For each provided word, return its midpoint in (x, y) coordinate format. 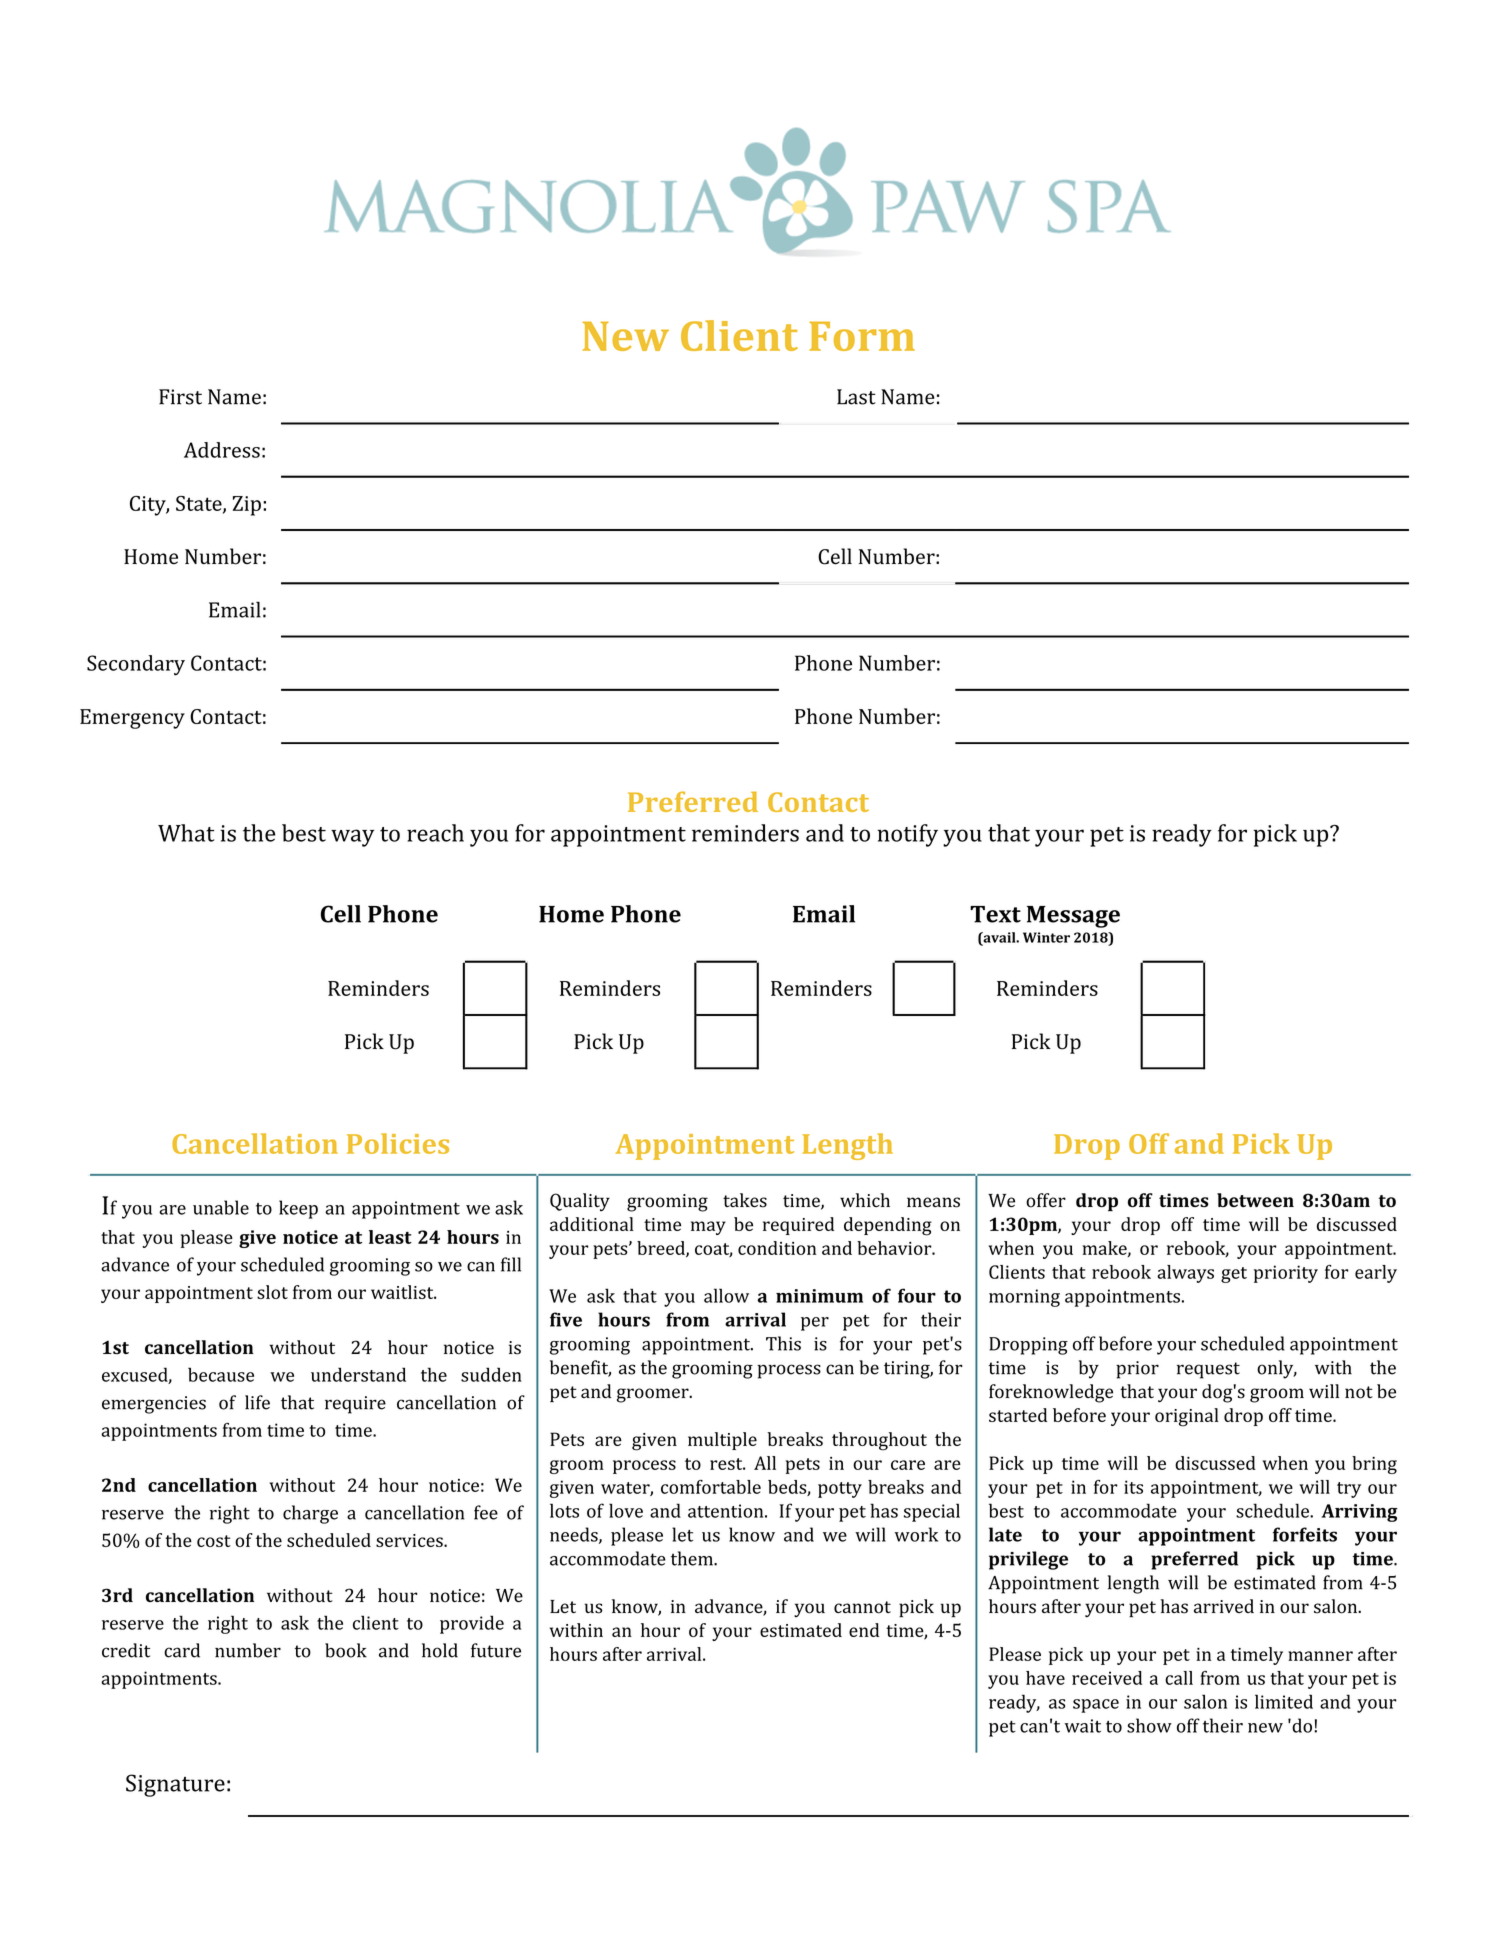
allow (726, 1295)
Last (856, 397)
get (1234, 1275)
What (186, 833)
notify (907, 835)
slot (272, 1292)
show (1149, 1725)
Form (862, 336)
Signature (175, 1785)
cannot (862, 1607)
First (180, 397)
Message (1073, 917)
